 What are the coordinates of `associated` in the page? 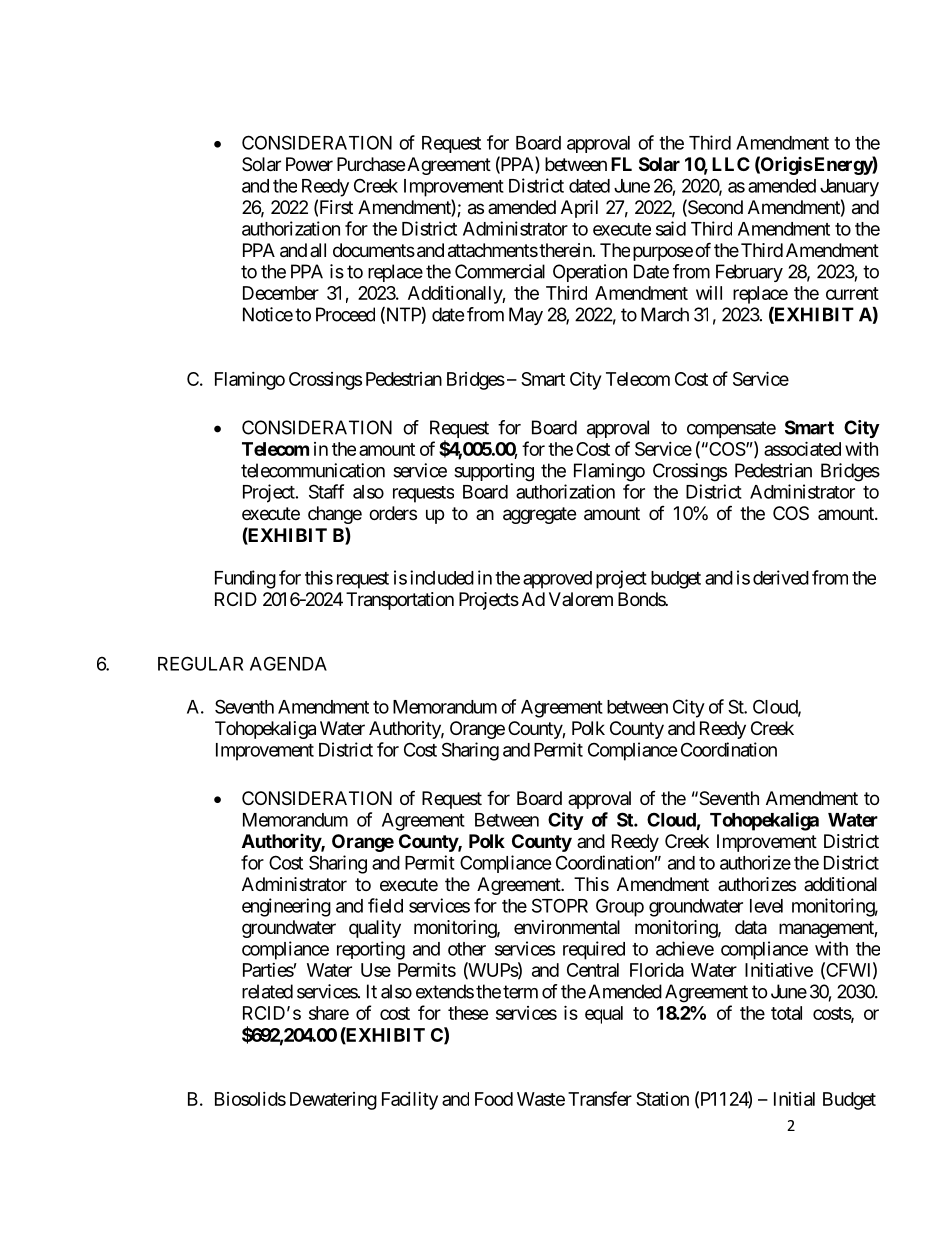 It's located at (802, 448).
